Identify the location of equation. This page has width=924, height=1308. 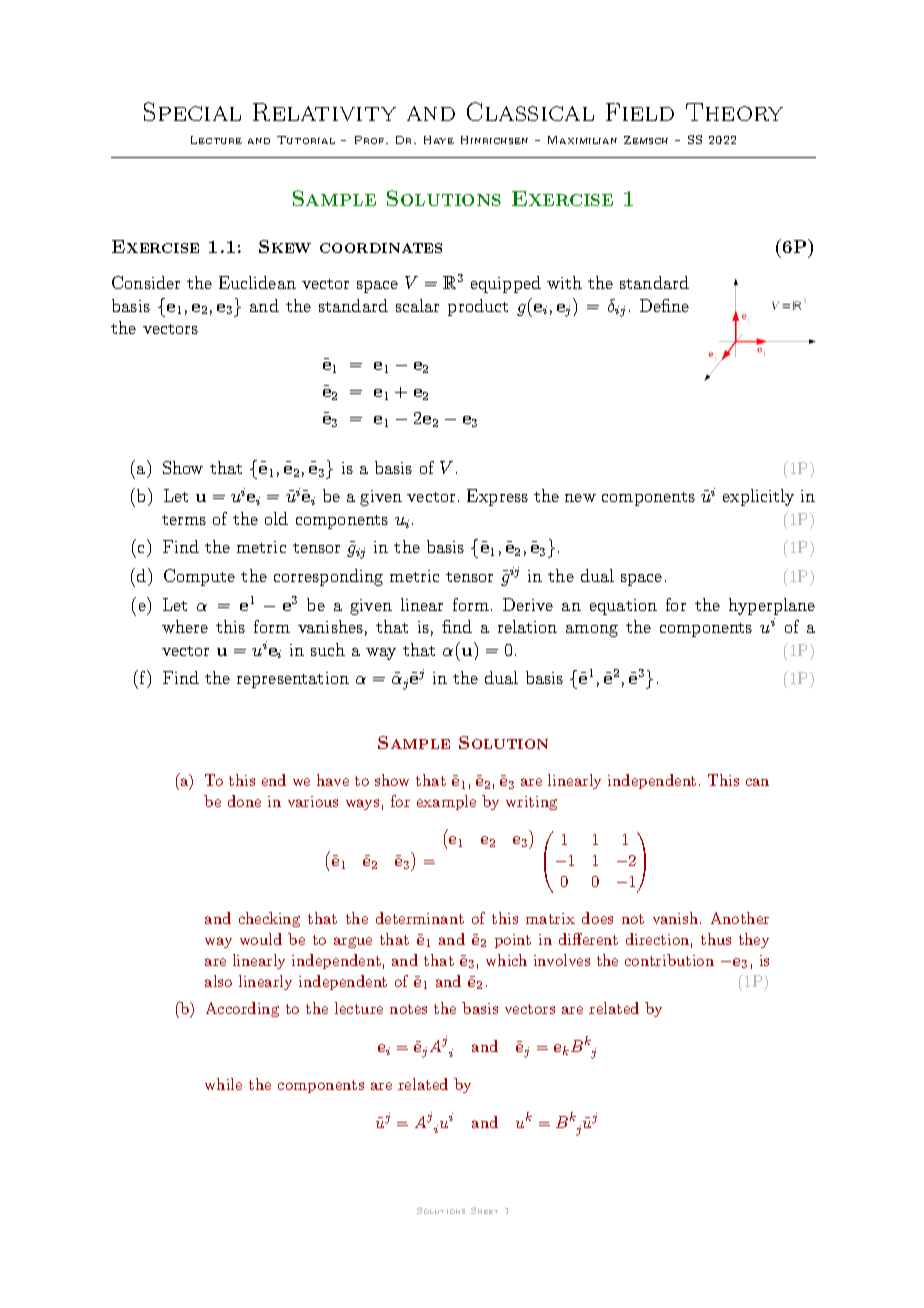
(623, 607).
